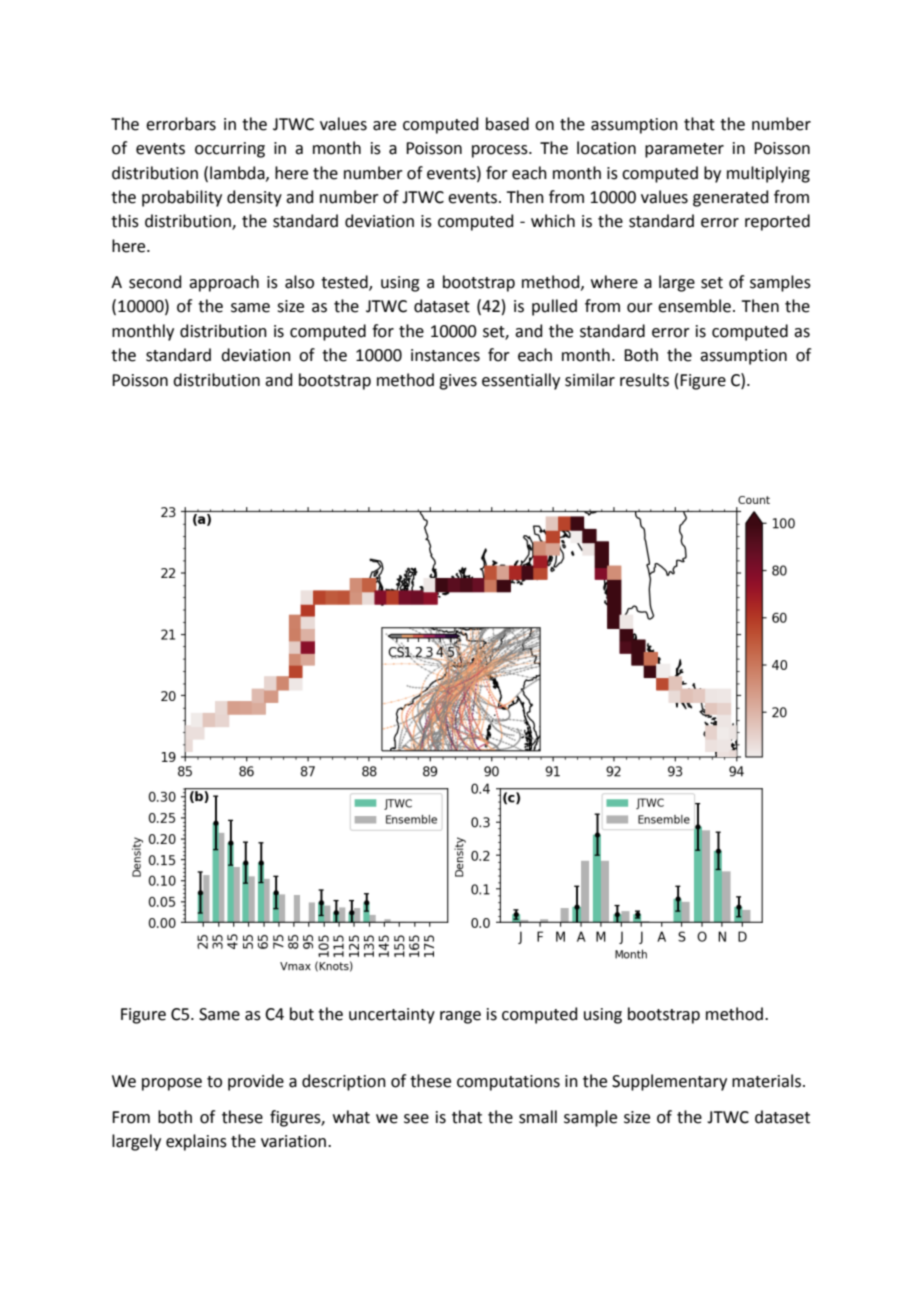  What do you see at coordinates (501, 151) in the image?
I see `process` at bounding box center [501, 151].
